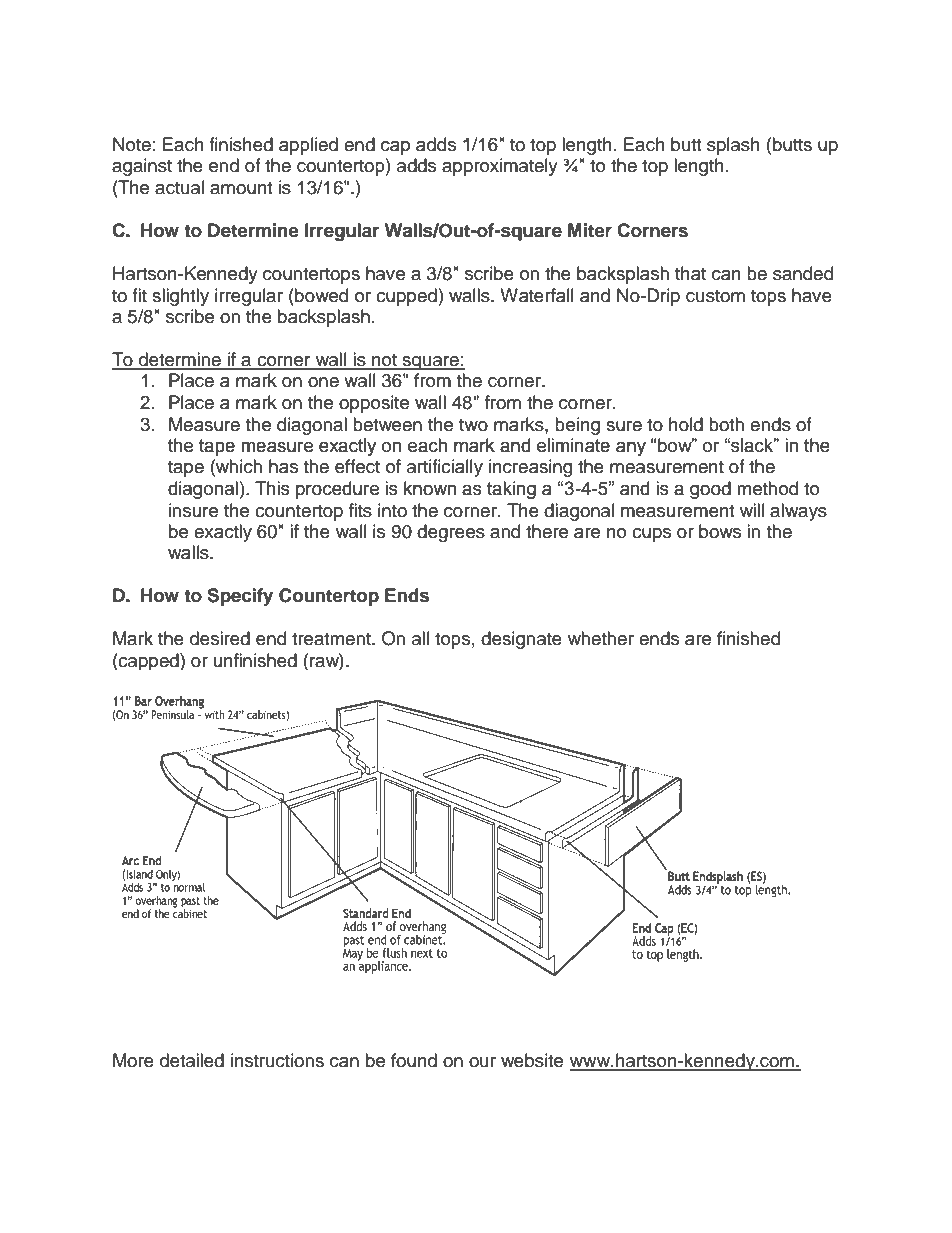 The width and height of the image is (952, 1233). What do you see at coordinates (500, 167) in the image?
I see `approximately` at bounding box center [500, 167].
